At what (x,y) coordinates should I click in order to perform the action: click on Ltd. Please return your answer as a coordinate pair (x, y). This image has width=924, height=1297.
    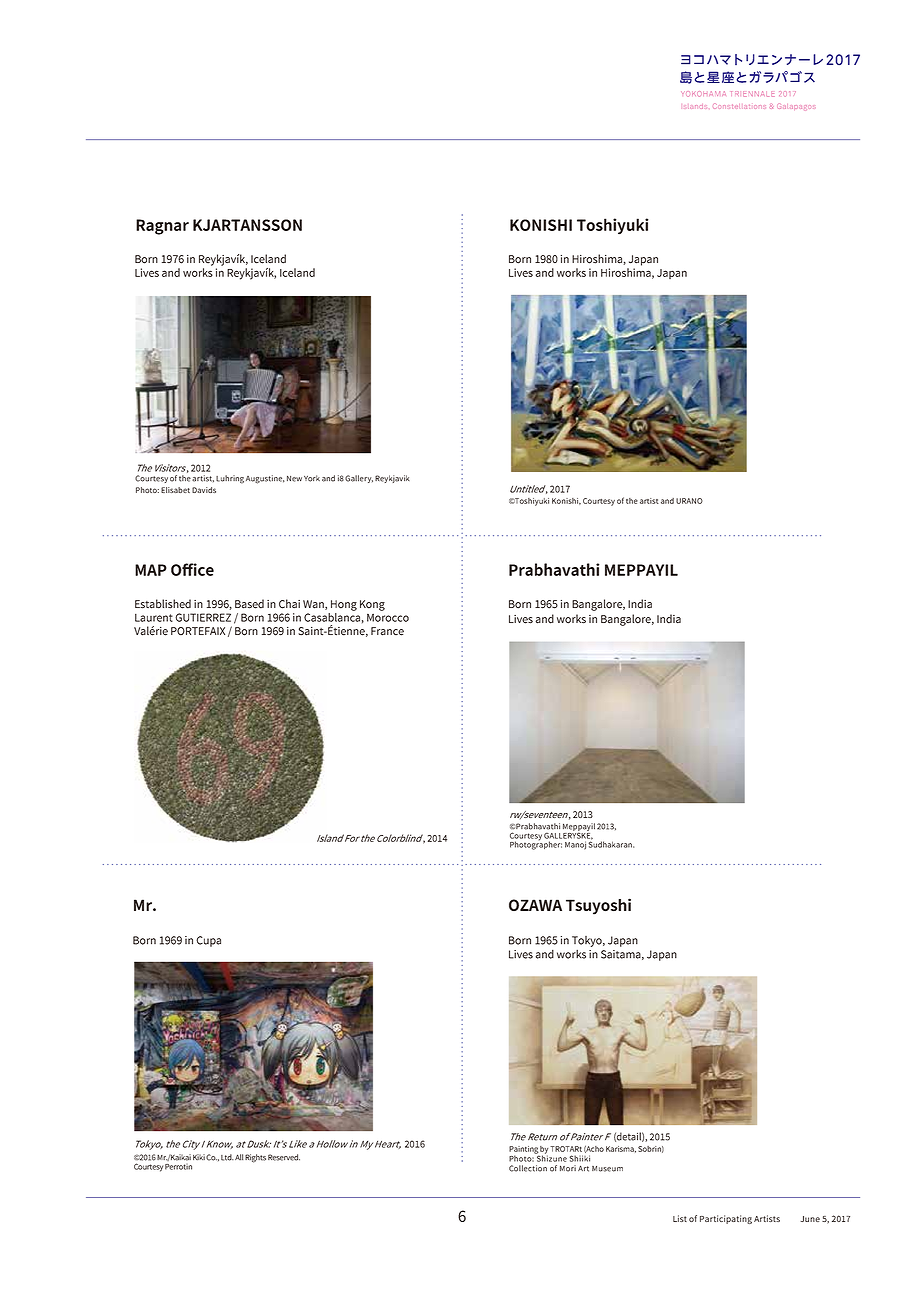
    Looking at the image, I should click on (227, 1157).
